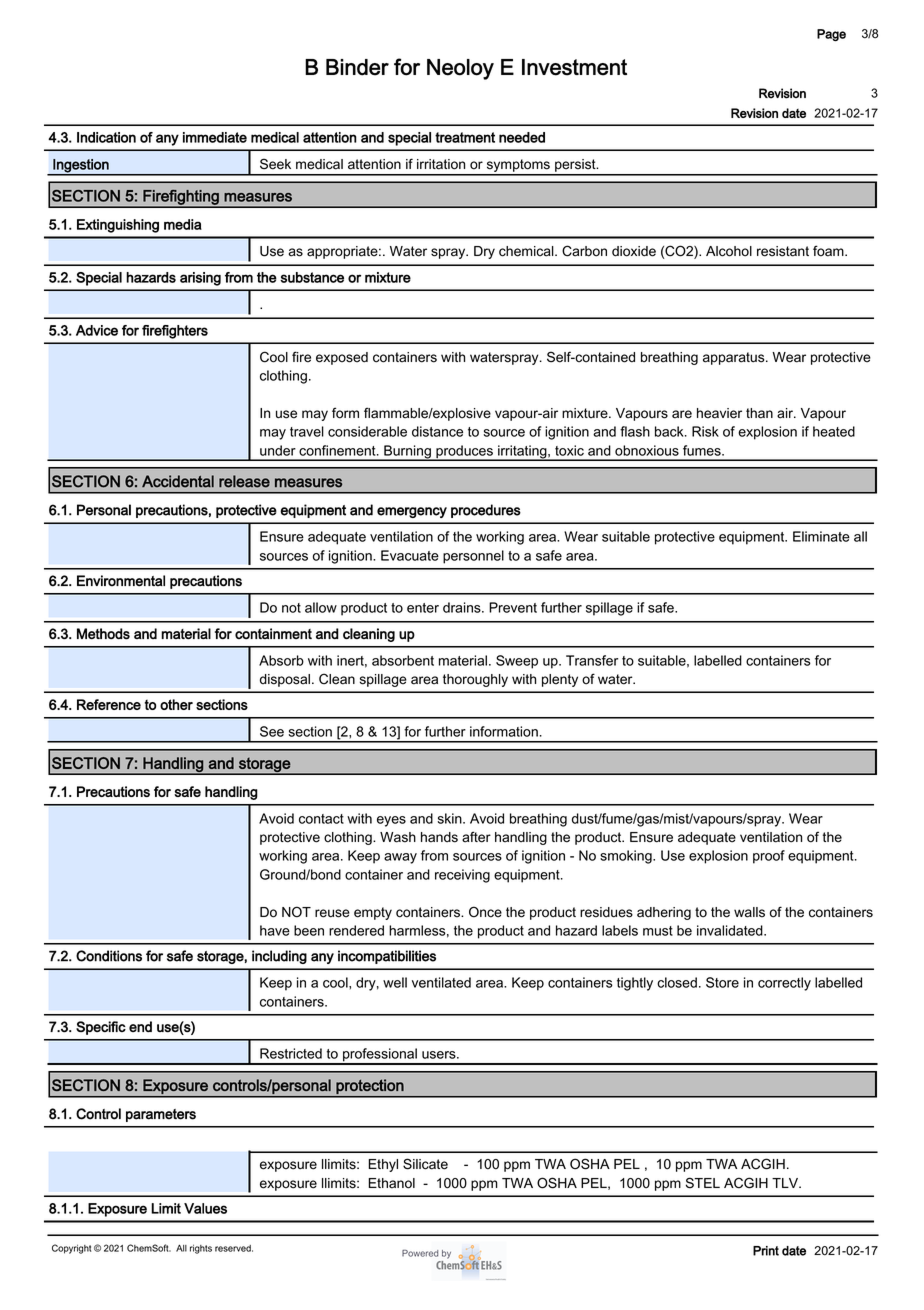 The width and height of the image is (924, 1310). What do you see at coordinates (463, 607) in the image?
I see `drains` at bounding box center [463, 607].
